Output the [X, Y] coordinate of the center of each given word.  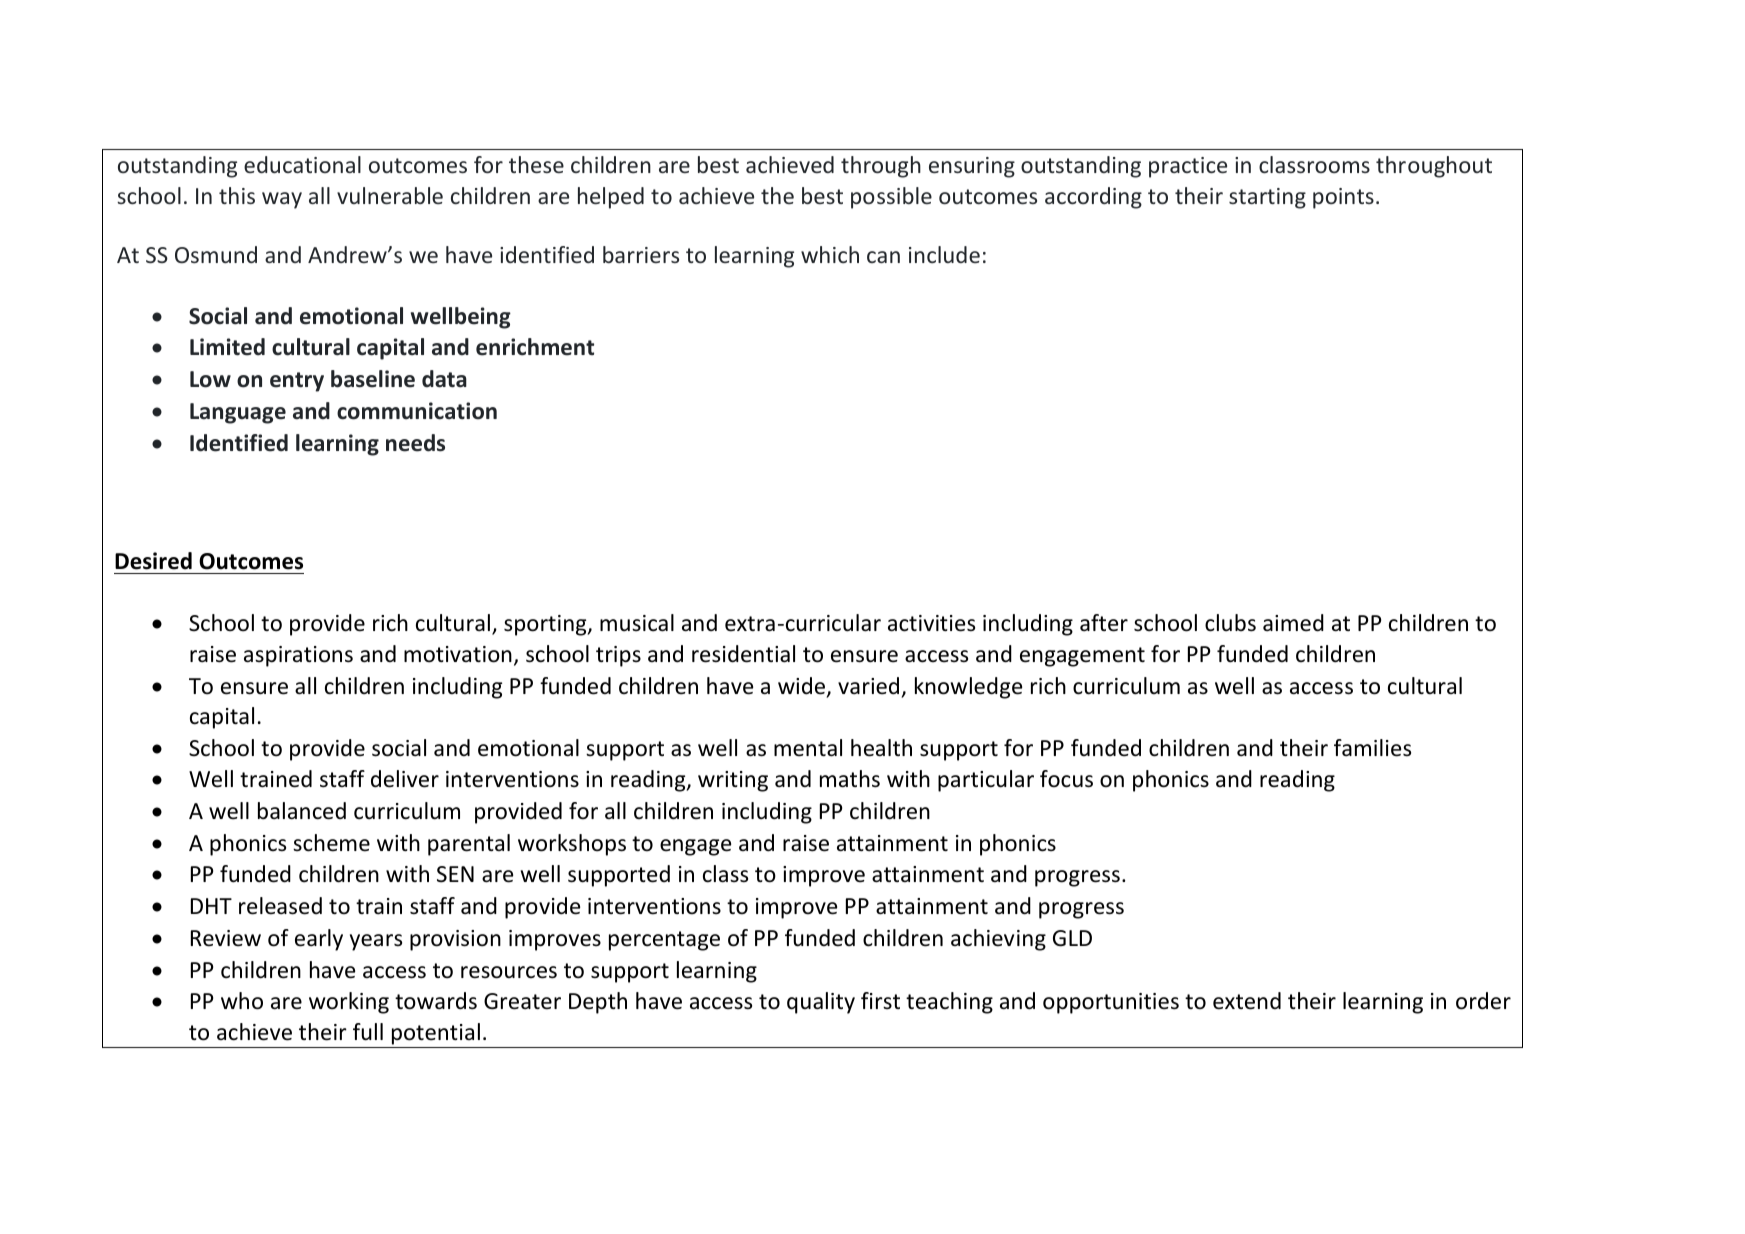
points [1343, 198]
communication [417, 411]
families [1372, 748]
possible [891, 198]
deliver [405, 779]
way [282, 200]
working [349, 1003]
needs [415, 443]
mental [808, 748]
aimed [1293, 623]
